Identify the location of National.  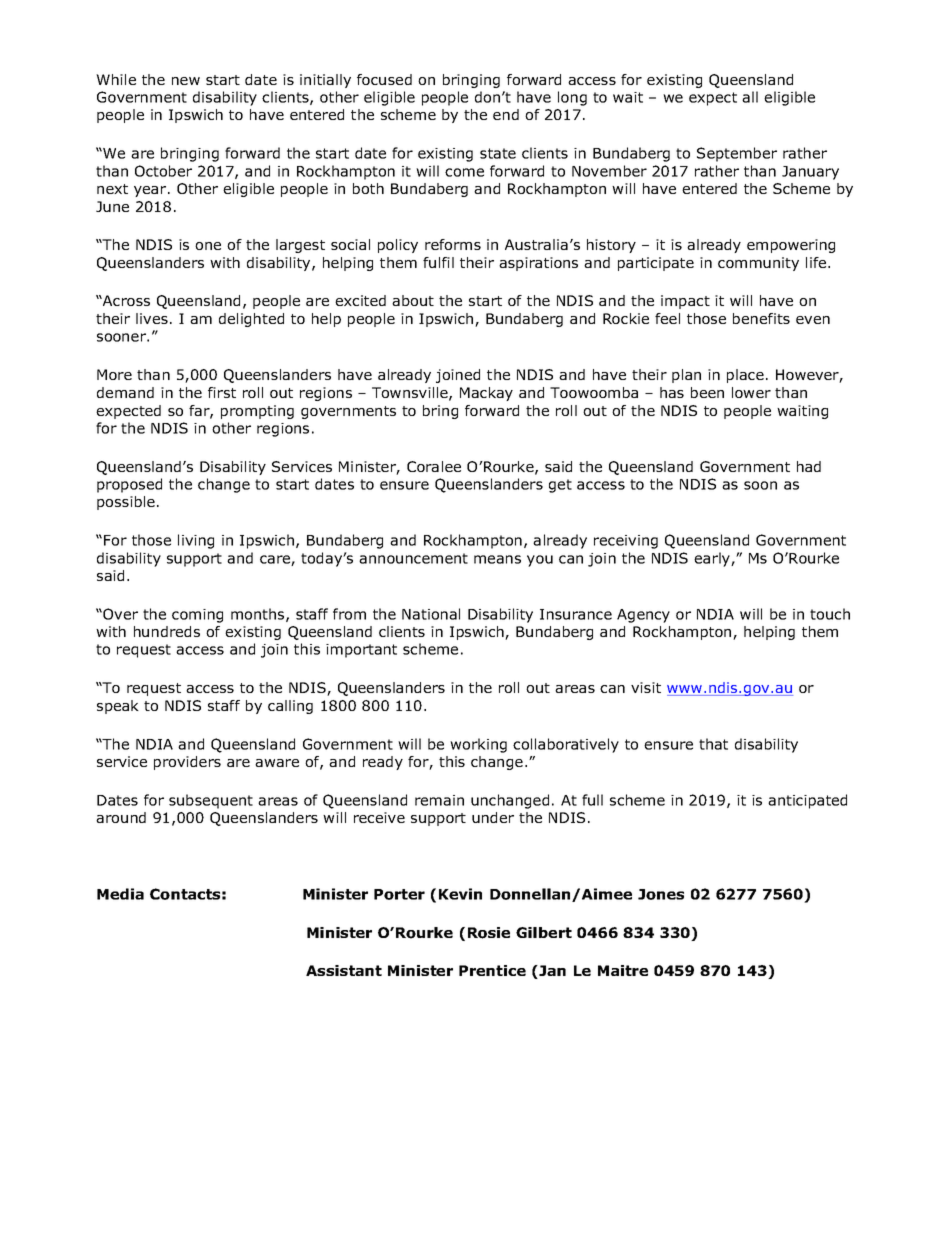
(431, 614).
